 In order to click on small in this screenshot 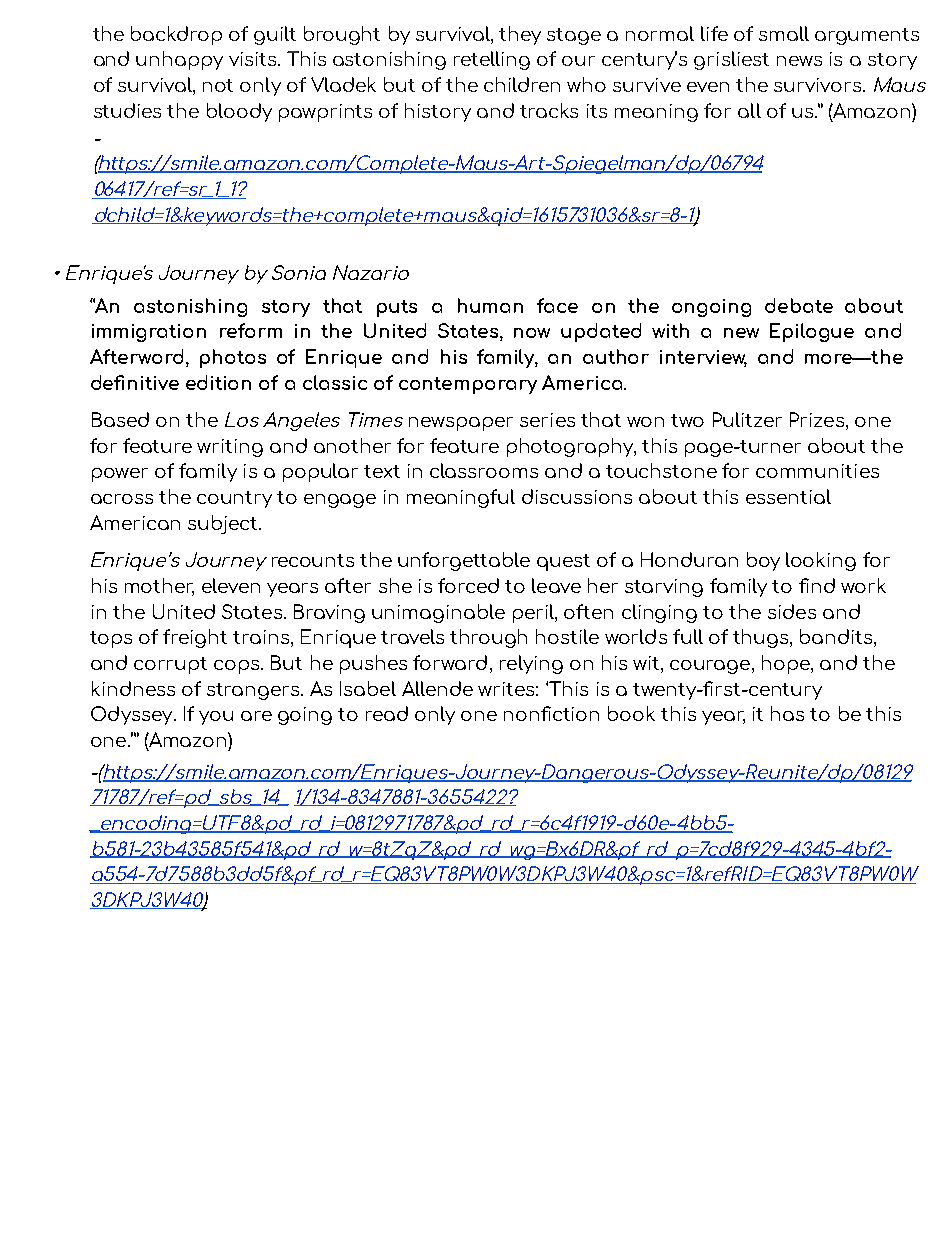, I will do `click(784, 33)`.
